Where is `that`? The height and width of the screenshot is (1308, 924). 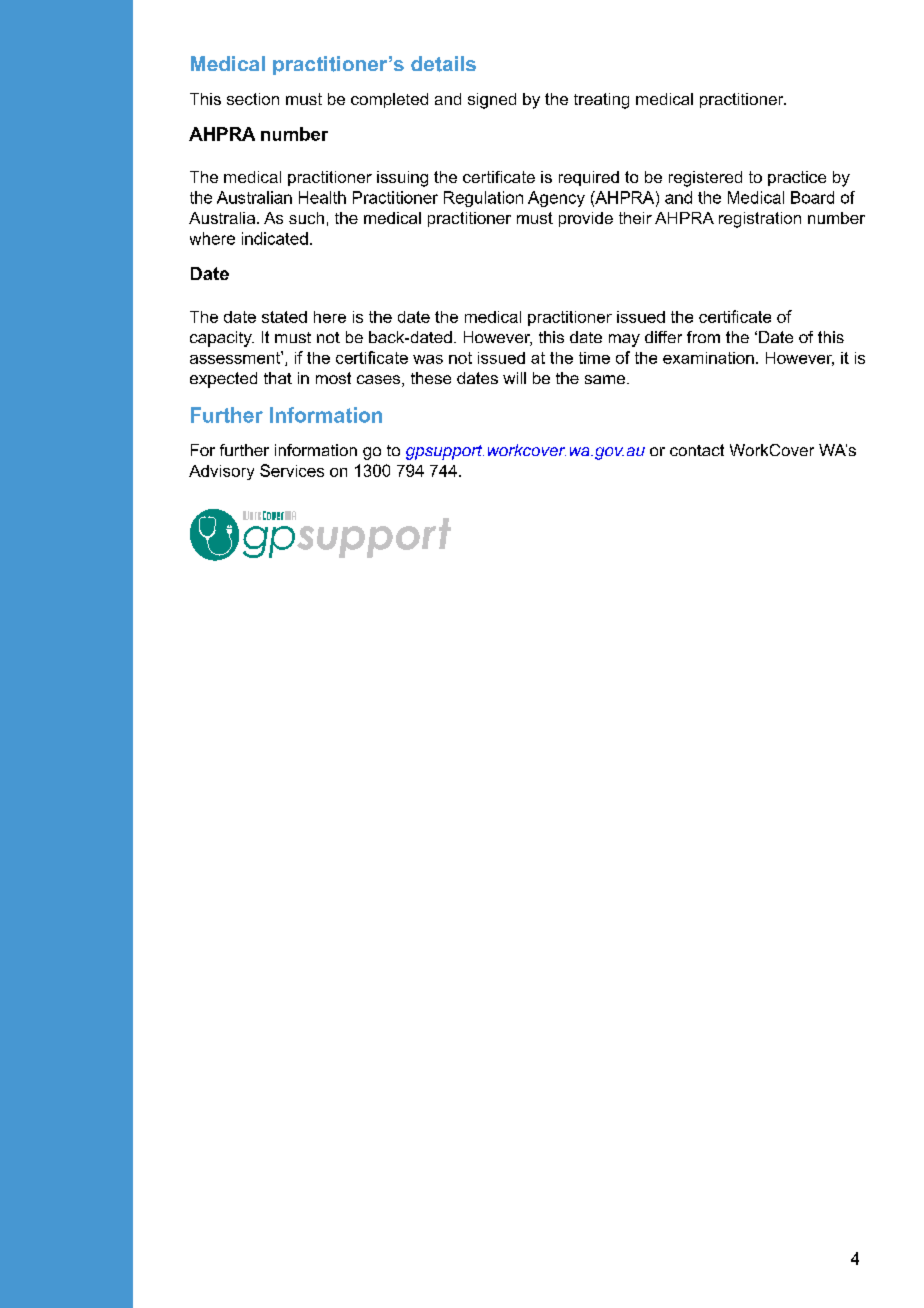 that is located at coordinates (278, 378).
